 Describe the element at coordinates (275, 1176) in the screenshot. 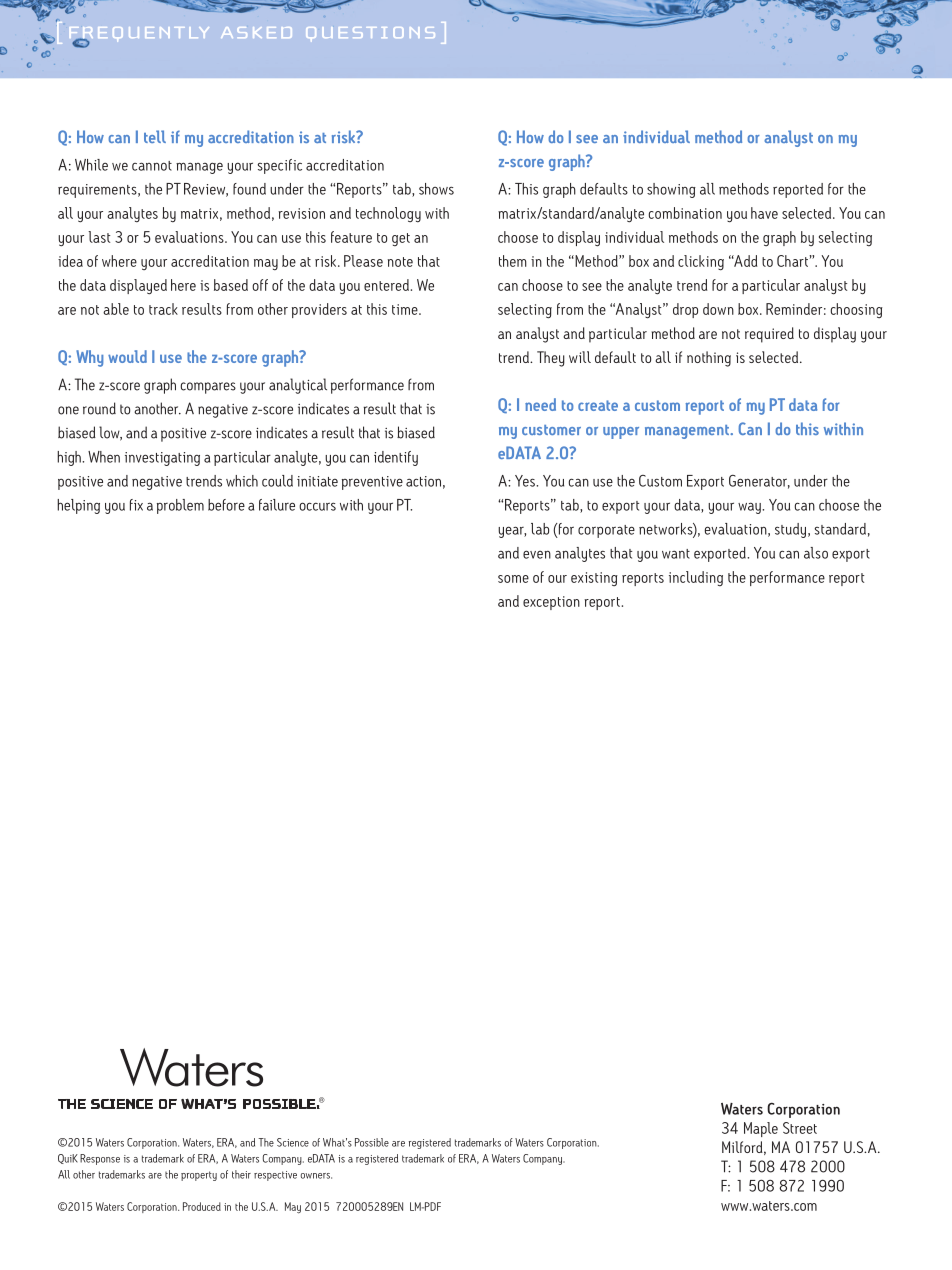

I see `respective` at that location.
